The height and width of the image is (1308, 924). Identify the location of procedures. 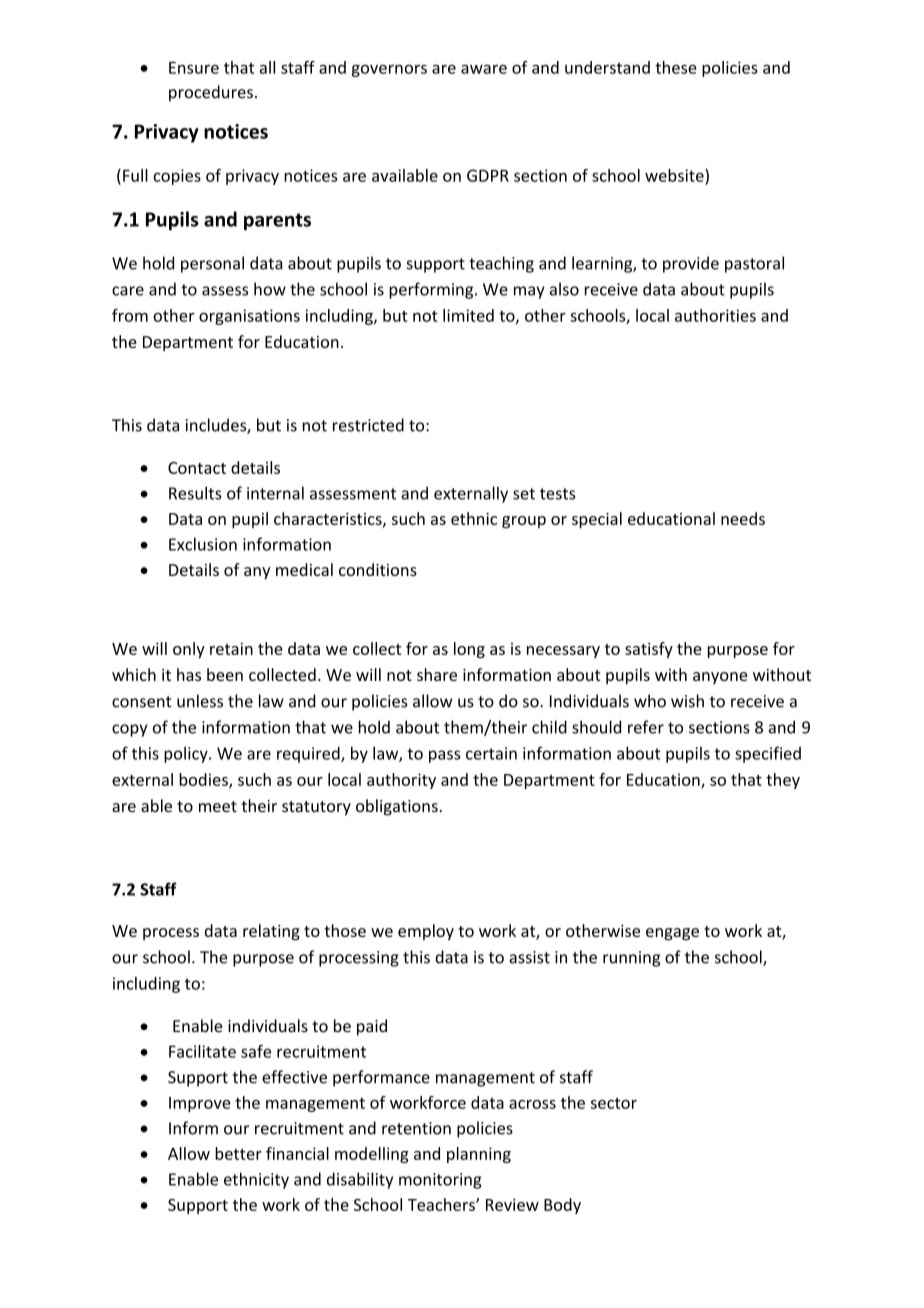
(211, 93).
